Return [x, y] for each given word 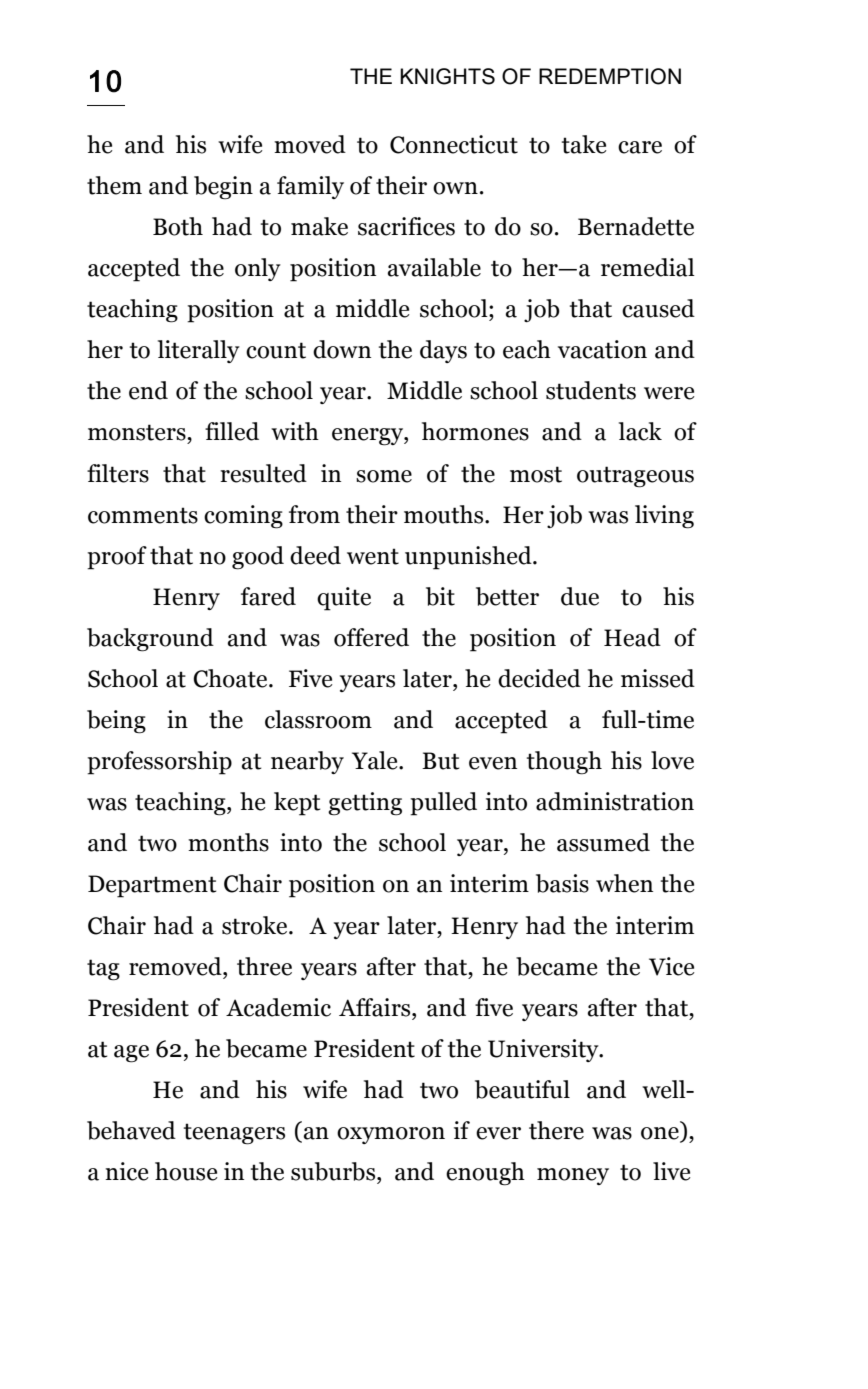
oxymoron [391, 1135]
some [384, 476]
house [186, 1171]
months [228, 842]
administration [615, 801]
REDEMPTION [610, 76]
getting [365, 804]
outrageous [635, 477]
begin [223, 188]
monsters [138, 432]
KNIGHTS [447, 76]
